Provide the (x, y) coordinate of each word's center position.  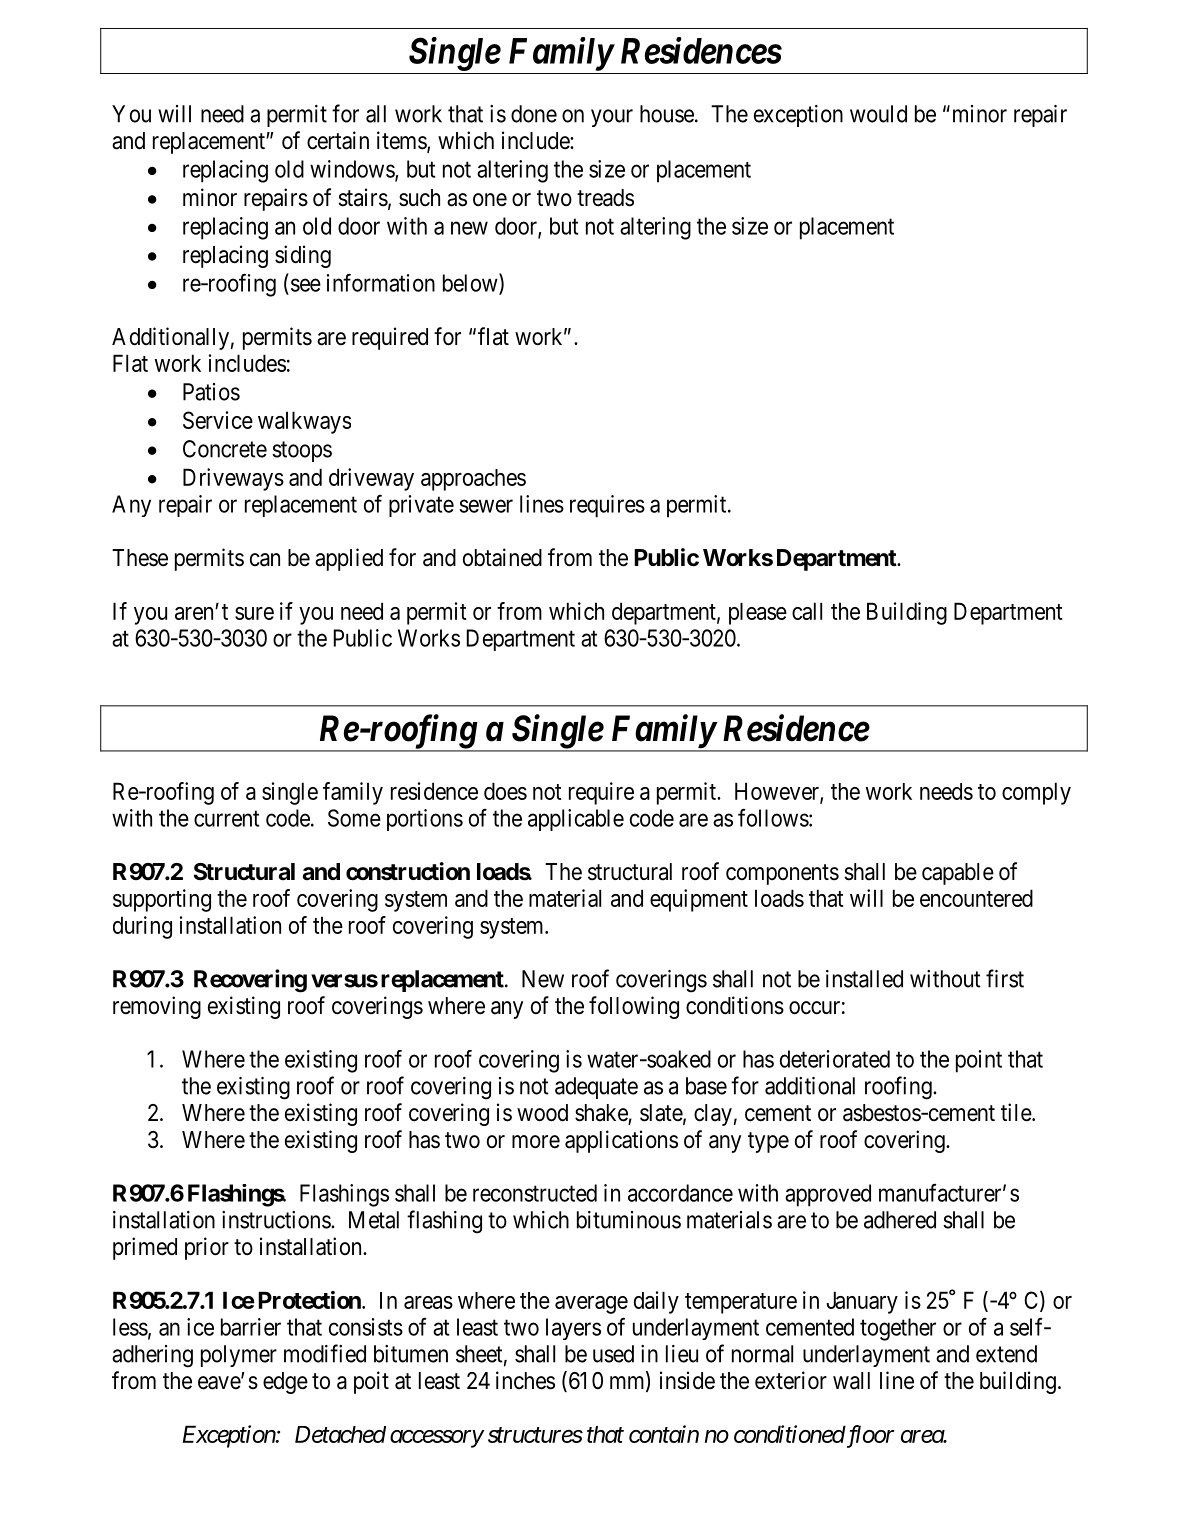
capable (958, 874)
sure (254, 613)
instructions (277, 1220)
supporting (162, 900)
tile (1017, 1112)
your (612, 118)
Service (218, 420)
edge (285, 1383)
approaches (473, 480)
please (758, 613)
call (807, 611)
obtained (502, 557)
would (878, 114)
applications (621, 1141)
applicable (576, 820)
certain (338, 140)
